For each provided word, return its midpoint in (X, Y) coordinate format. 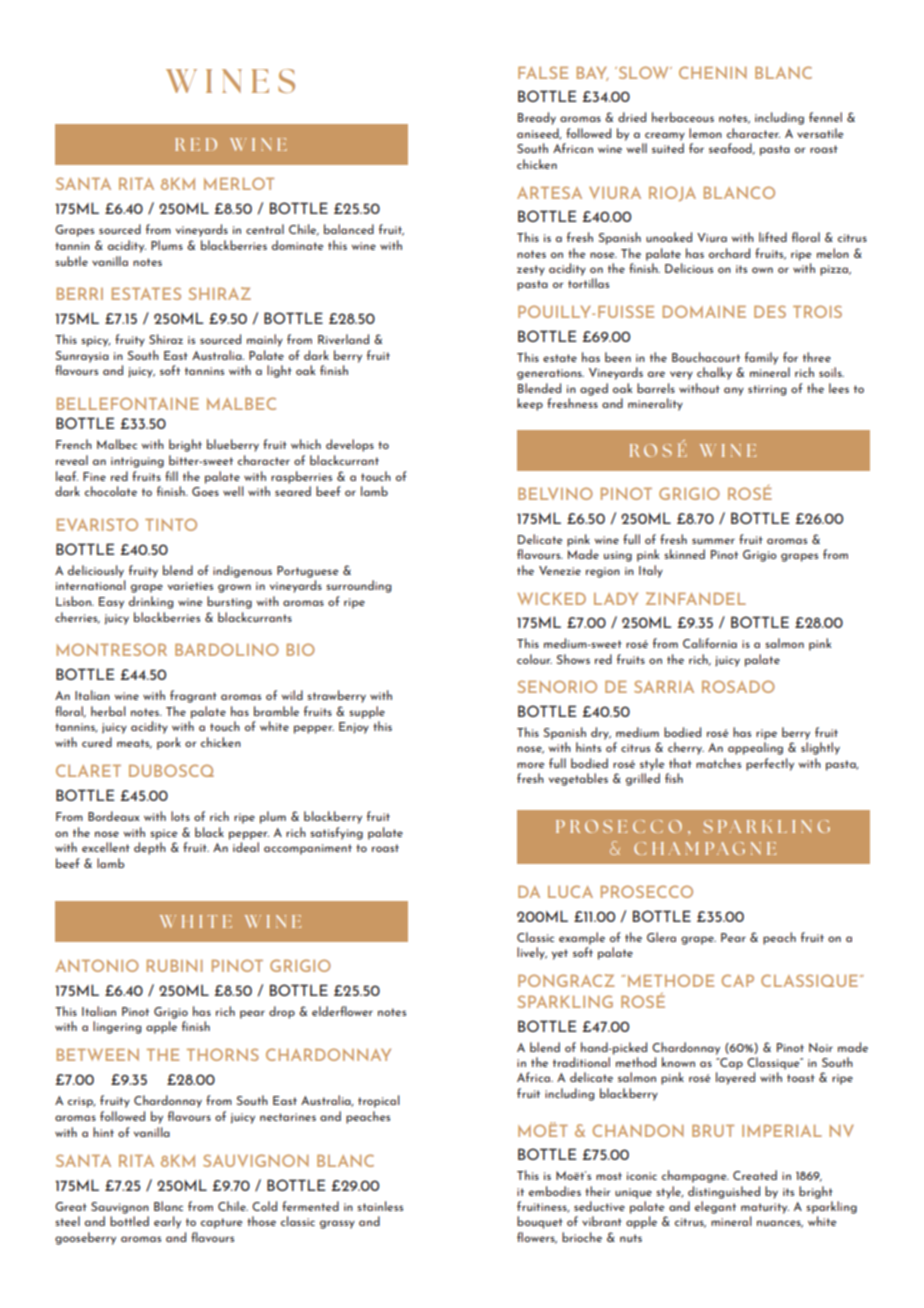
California (710, 643)
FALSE (543, 72)
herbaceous (683, 117)
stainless (380, 1206)
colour (534, 659)
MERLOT (239, 183)
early (167, 1222)
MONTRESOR (112, 649)
